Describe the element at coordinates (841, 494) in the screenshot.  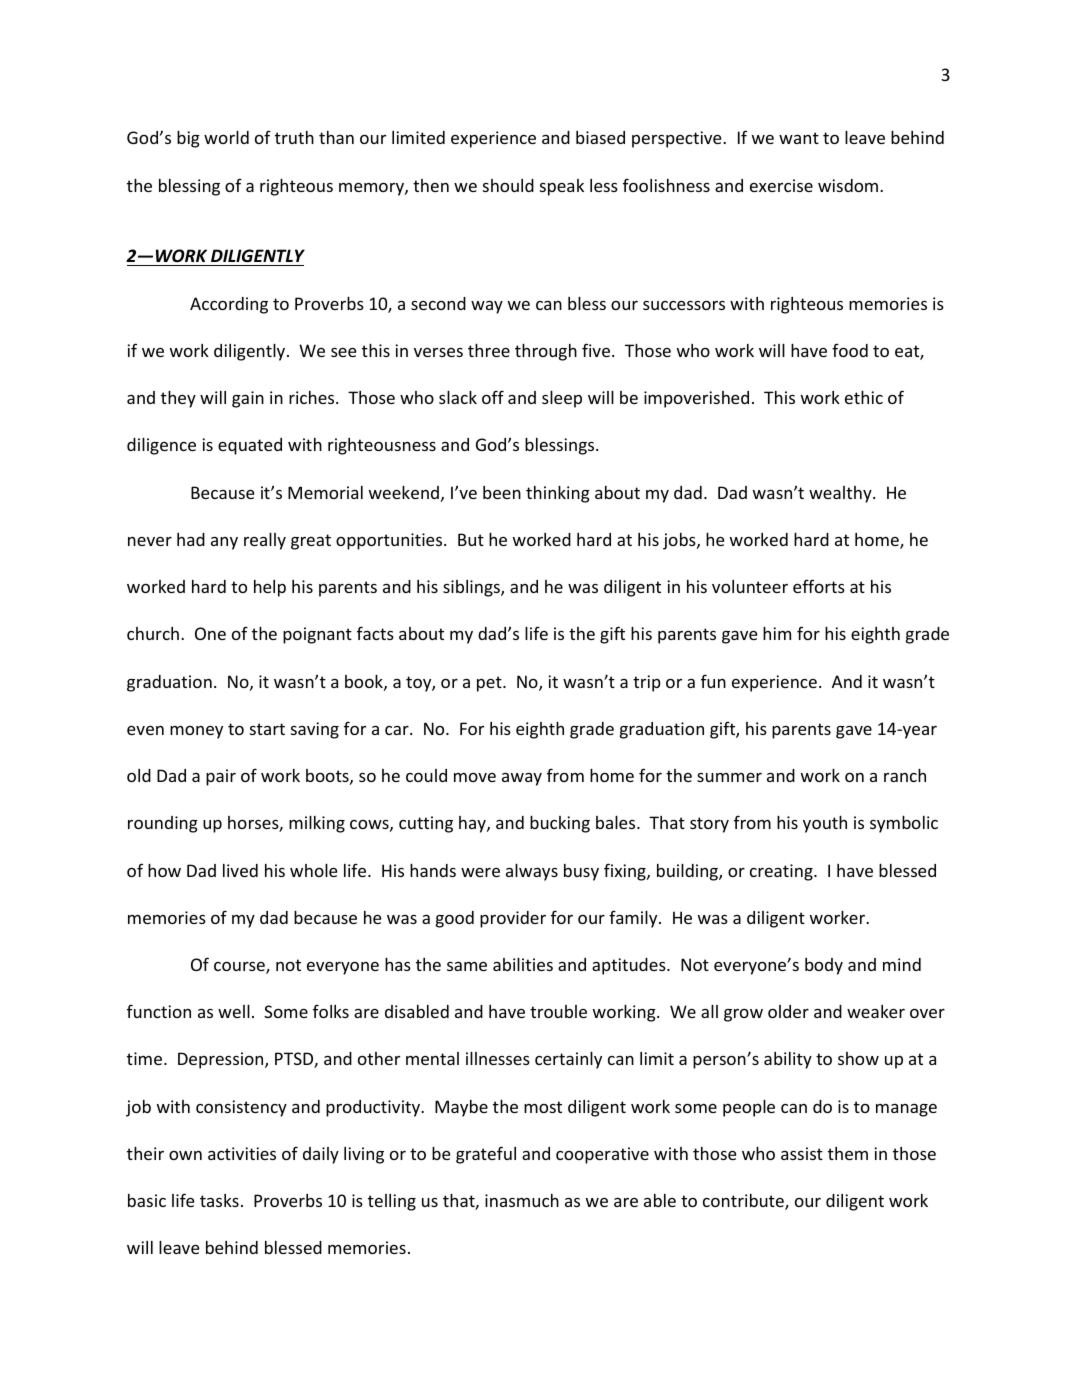
I see `wealthy` at that location.
